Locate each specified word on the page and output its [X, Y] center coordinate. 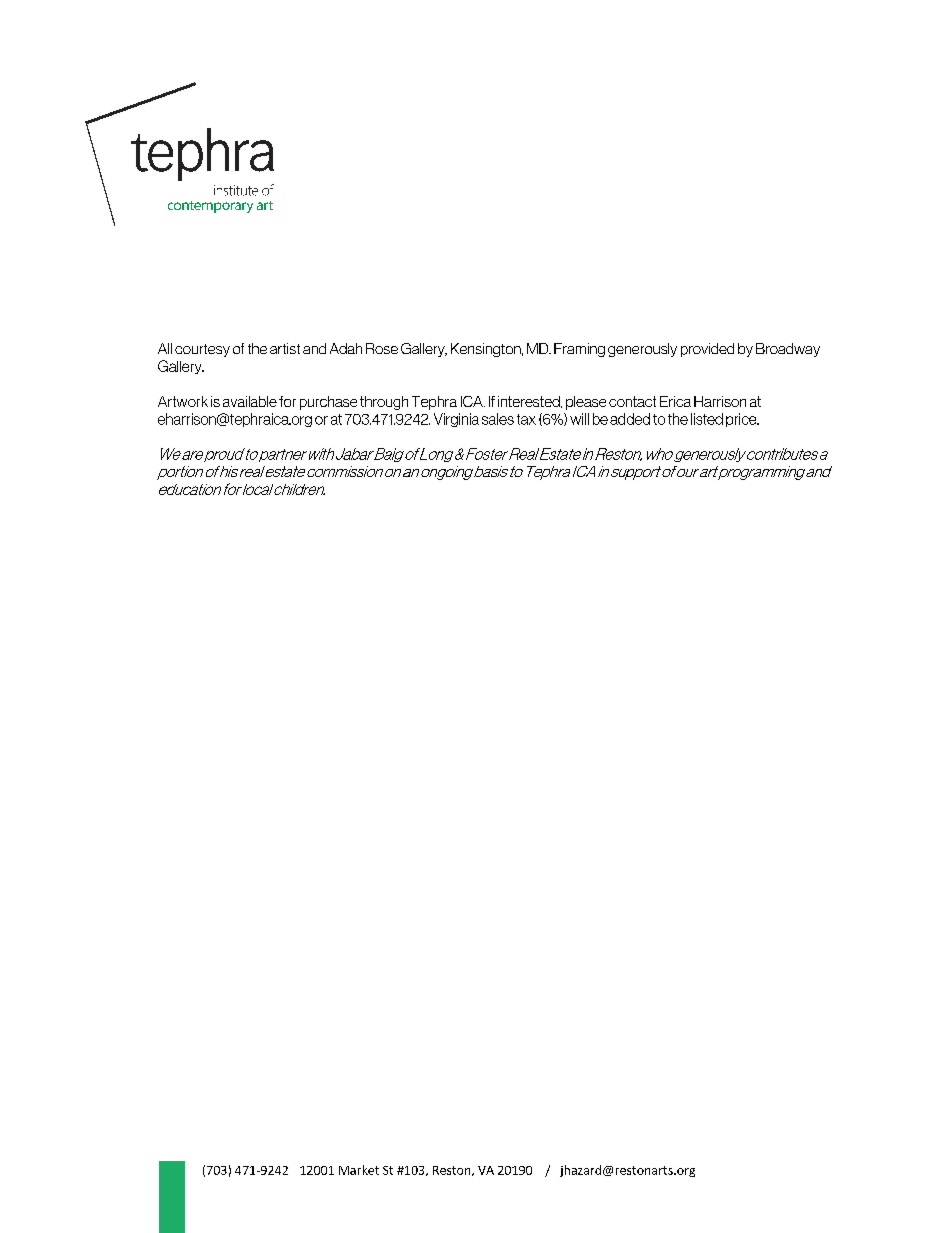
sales [498, 419]
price [742, 420]
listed [707, 419]
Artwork [183, 401]
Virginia [456, 420]
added [630, 419]
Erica [675, 401]
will [579, 419]
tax [526, 419]
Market [359, 1170]
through [384, 403]
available [250, 401]
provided [707, 350]
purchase [328, 403]
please [586, 403]
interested [530, 402]
